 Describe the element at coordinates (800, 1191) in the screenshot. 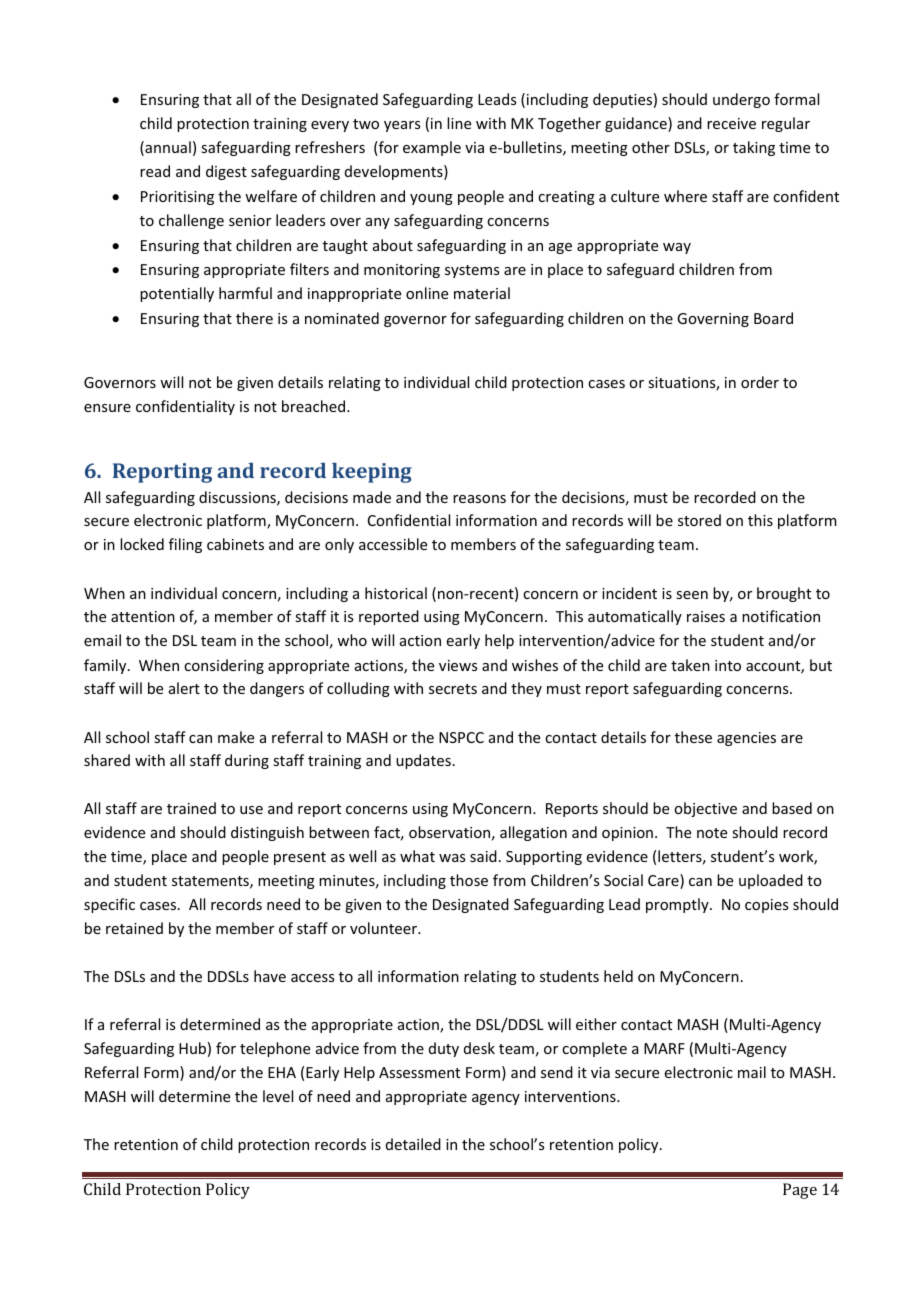

I see `Page` at that location.
